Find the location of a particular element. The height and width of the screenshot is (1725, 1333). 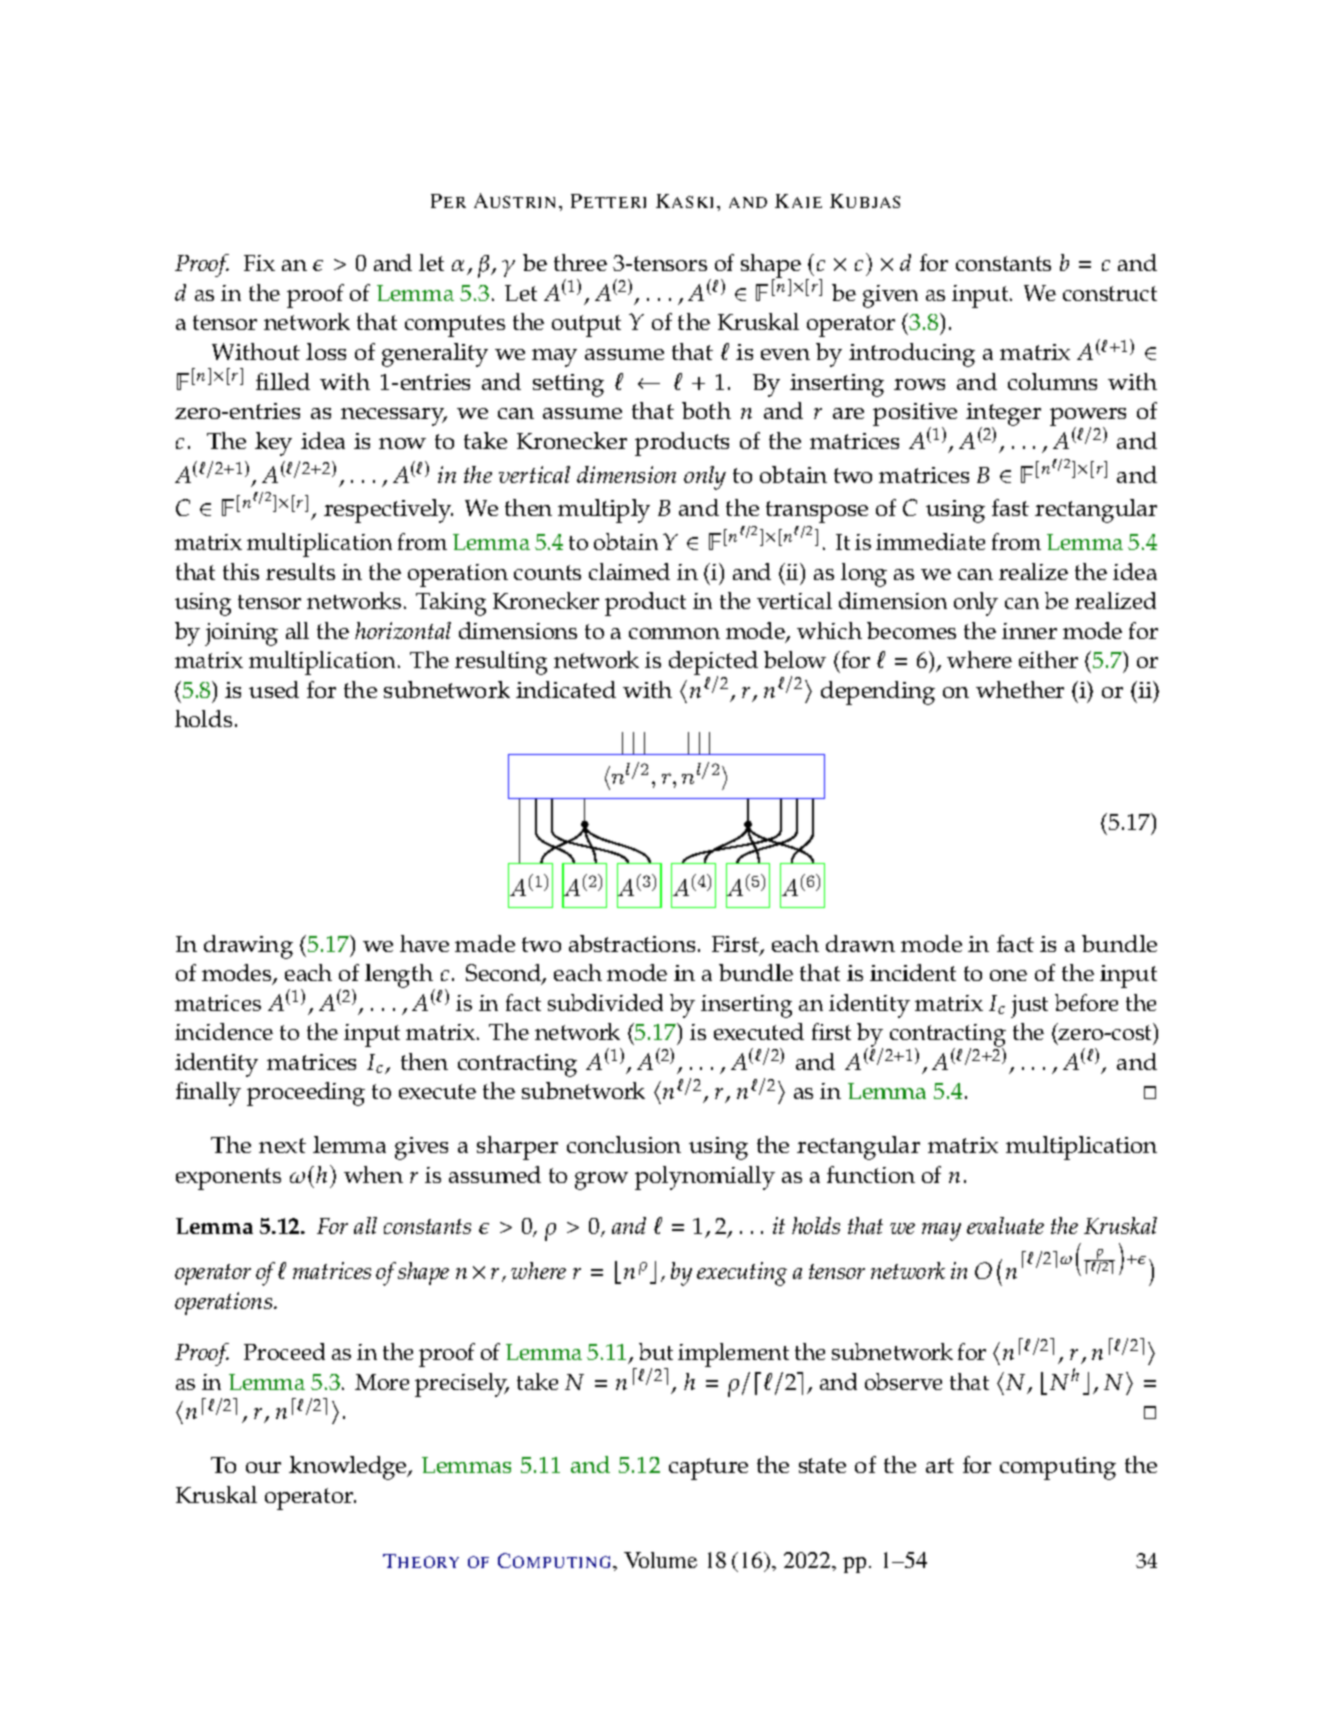

art is located at coordinates (940, 1465).
